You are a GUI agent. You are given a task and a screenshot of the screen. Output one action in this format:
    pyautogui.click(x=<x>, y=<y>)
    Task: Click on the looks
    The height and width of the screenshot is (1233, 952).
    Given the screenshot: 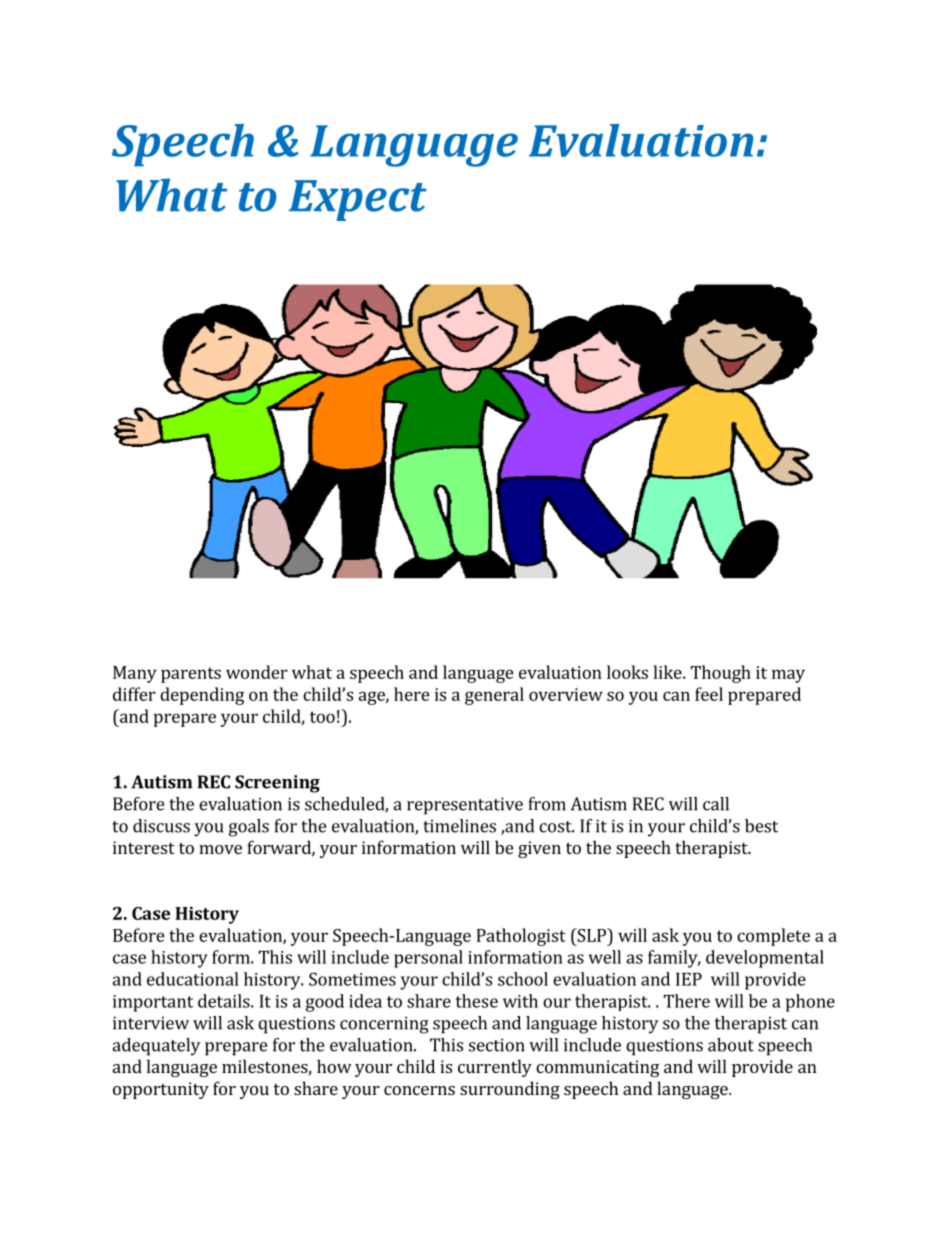 What is the action you would take?
    pyautogui.click(x=627, y=672)
